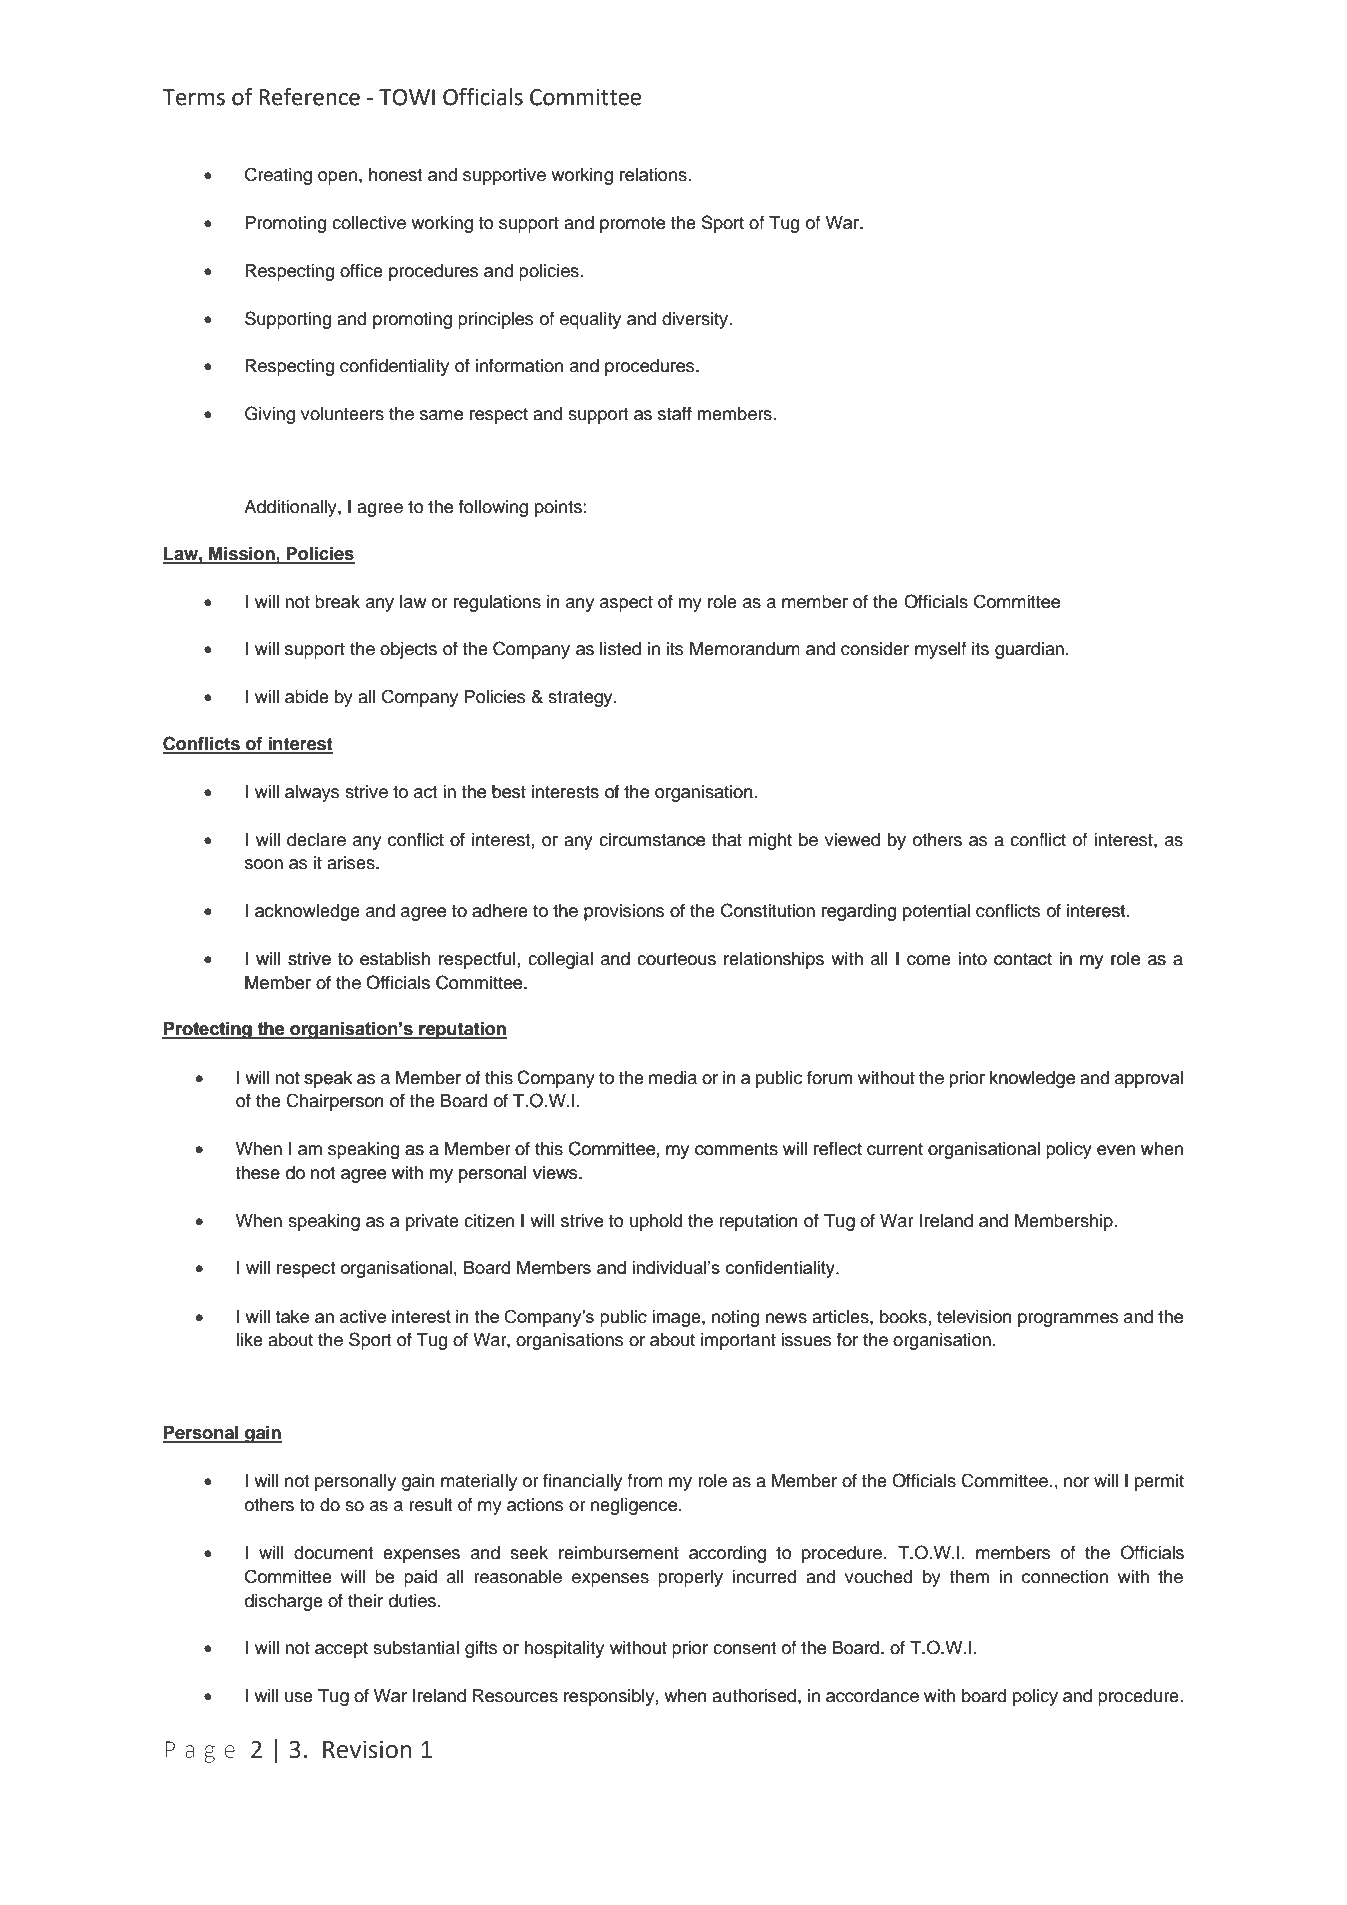 Image resolution: width=1347 pixels, height=1905 pixels. Describe the element at coordinates (337, 178) in the screenshot. I see `open` at that location.
